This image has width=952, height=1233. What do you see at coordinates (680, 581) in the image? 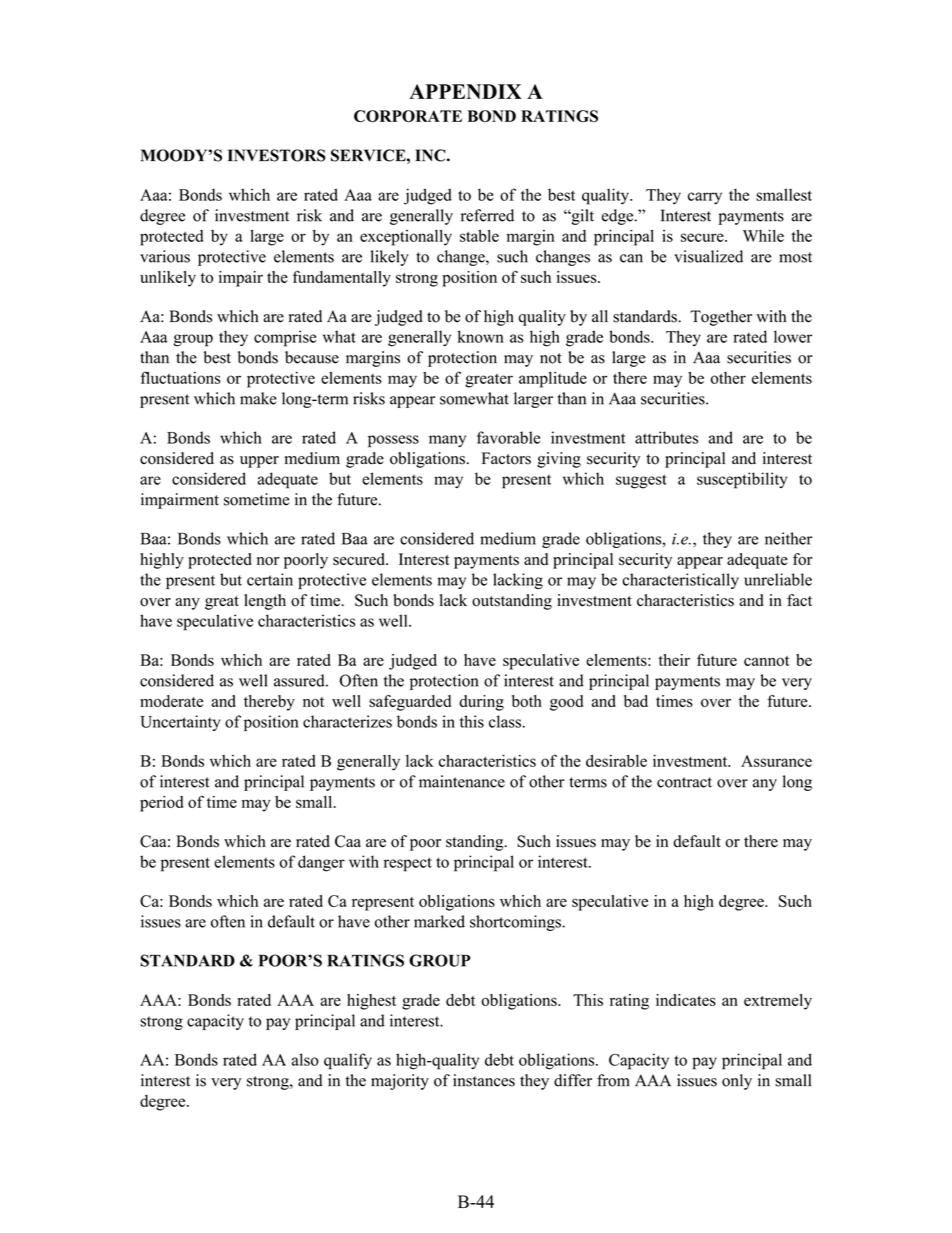
I see `characteristically` at bounding box center [680, 581].
